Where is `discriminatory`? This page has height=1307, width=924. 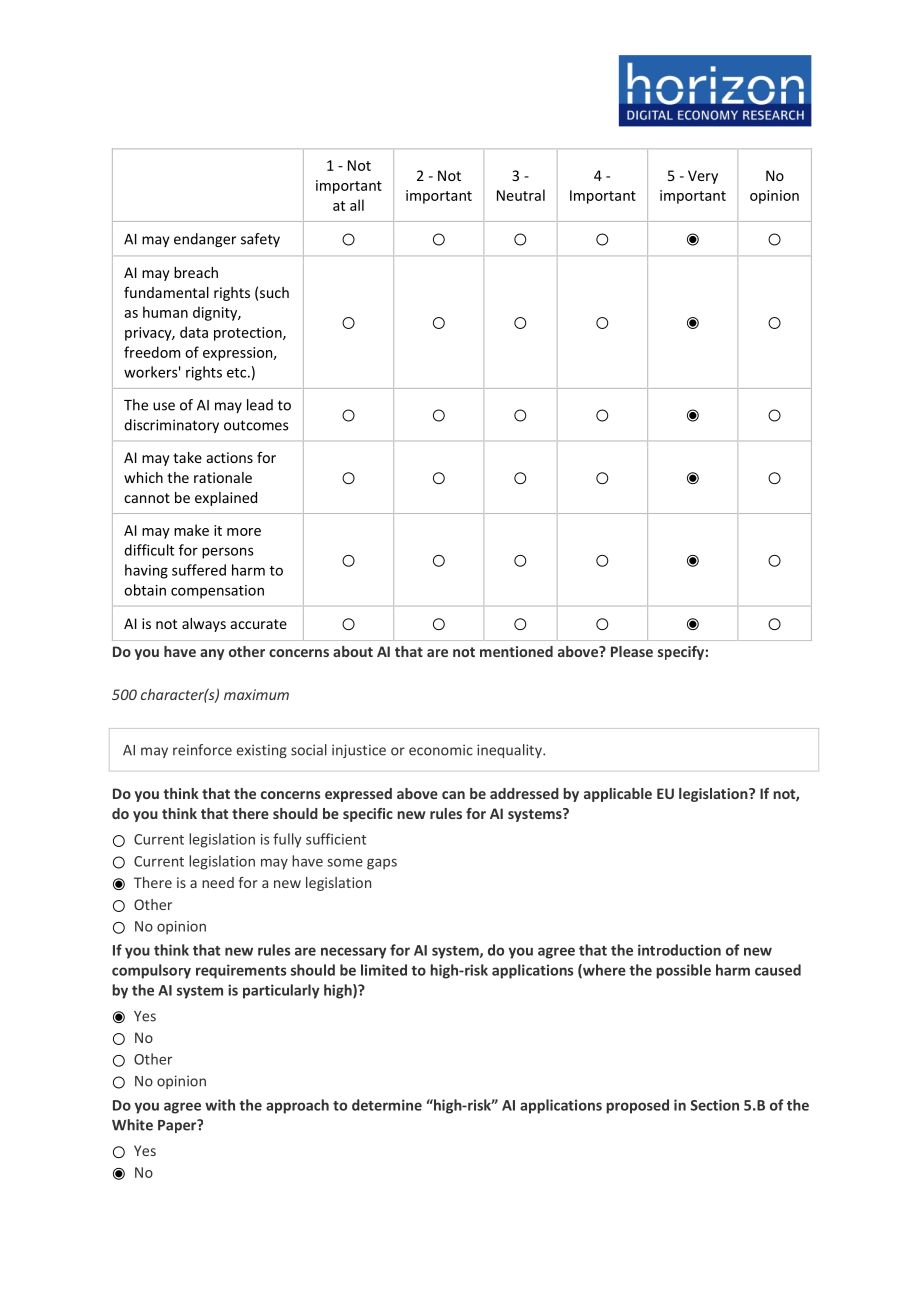
discriminatory is located at coordinates (171, 426).
